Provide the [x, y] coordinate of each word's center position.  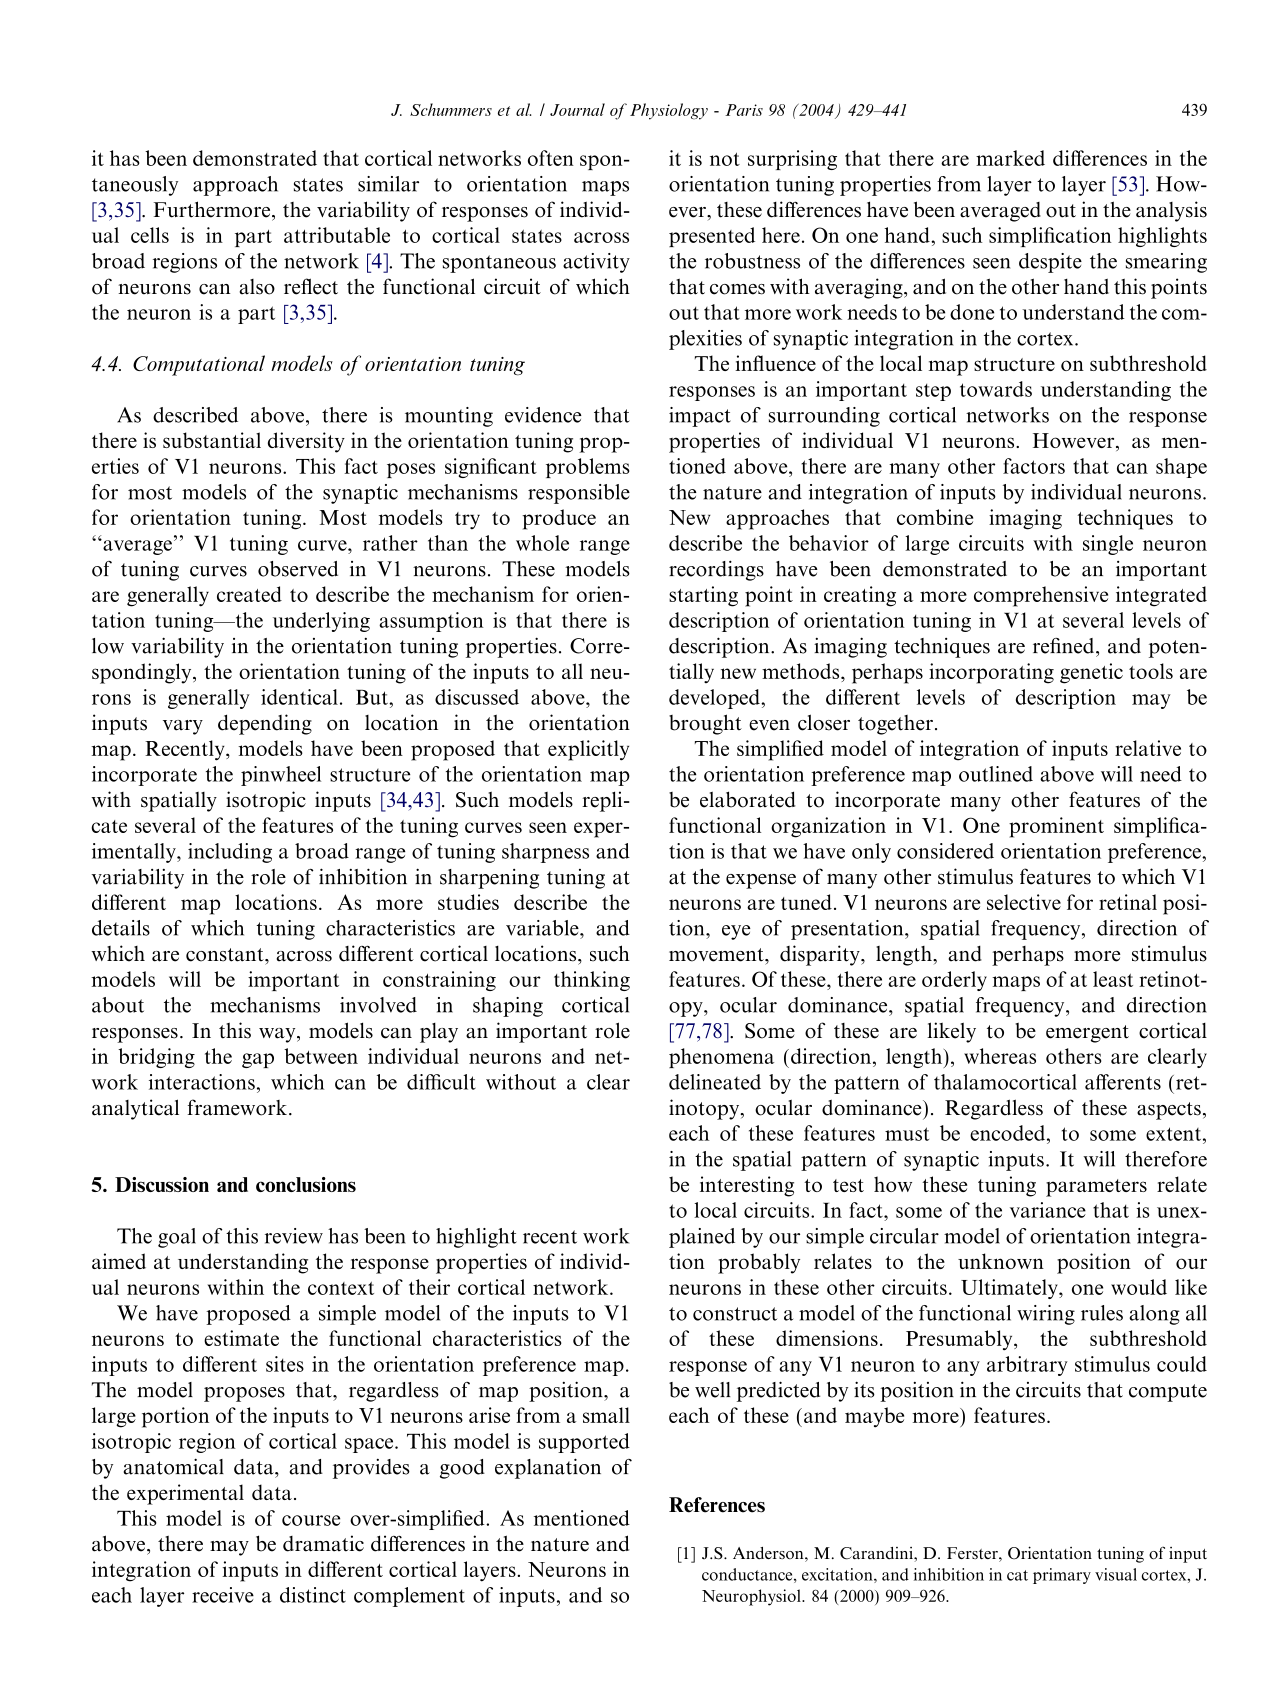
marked [1010, 158]
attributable [337, 235]
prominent [1056, 827]
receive [223, 1595]
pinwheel [281, 776]
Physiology [669, 111]
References [717, 1505]
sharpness [545, 853]
